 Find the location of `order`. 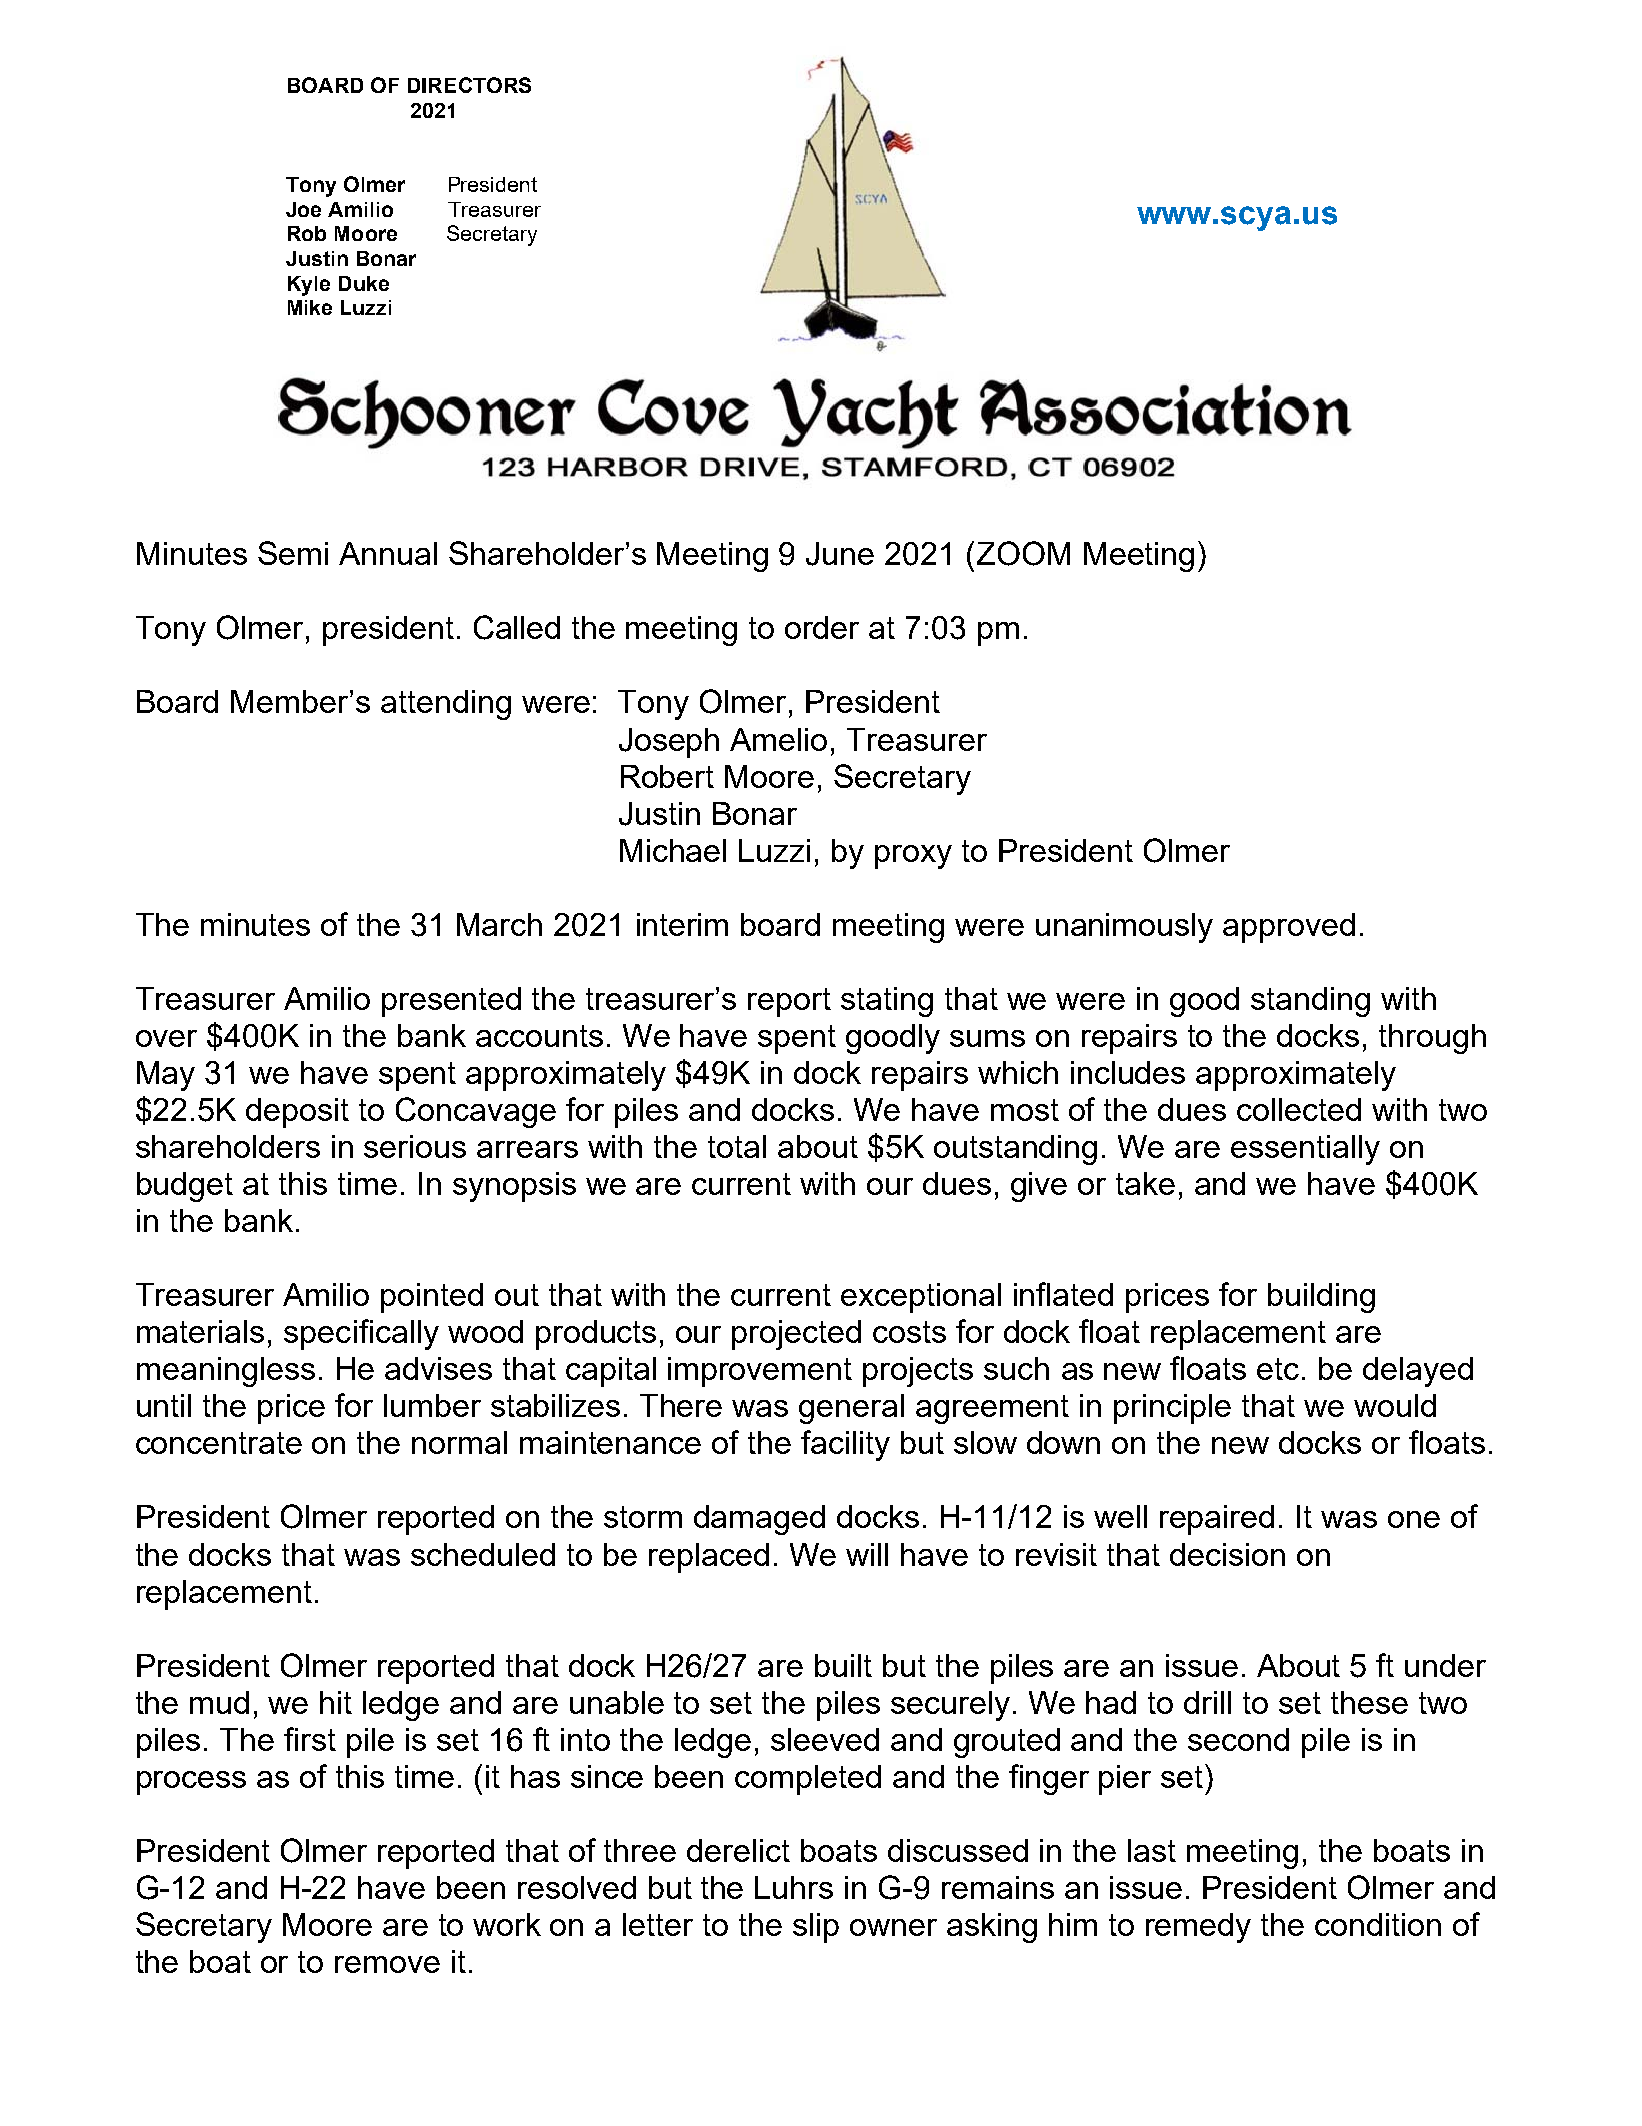

order is located at coordinates (822, 627).
